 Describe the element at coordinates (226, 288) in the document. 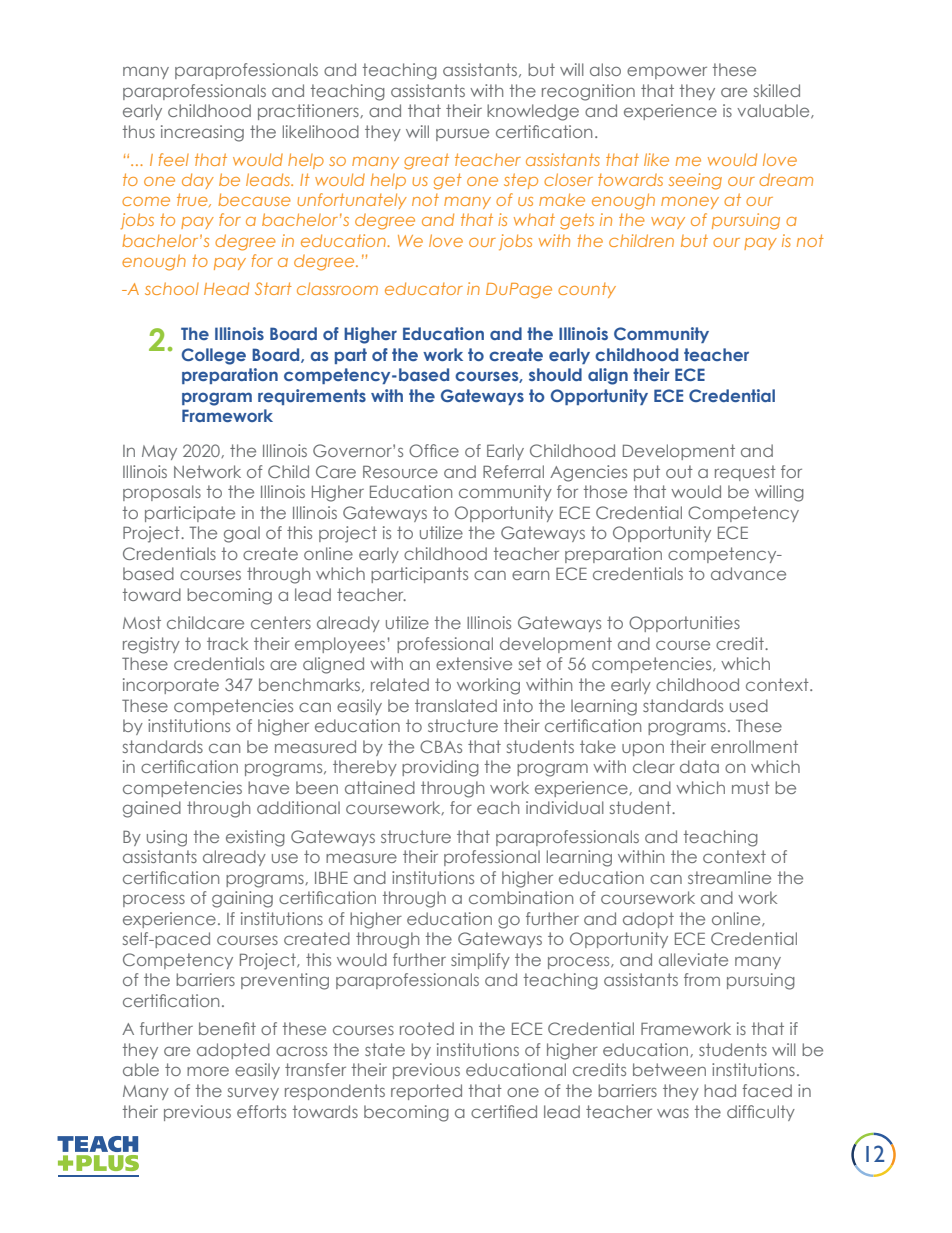

I see `Head` at that location.
